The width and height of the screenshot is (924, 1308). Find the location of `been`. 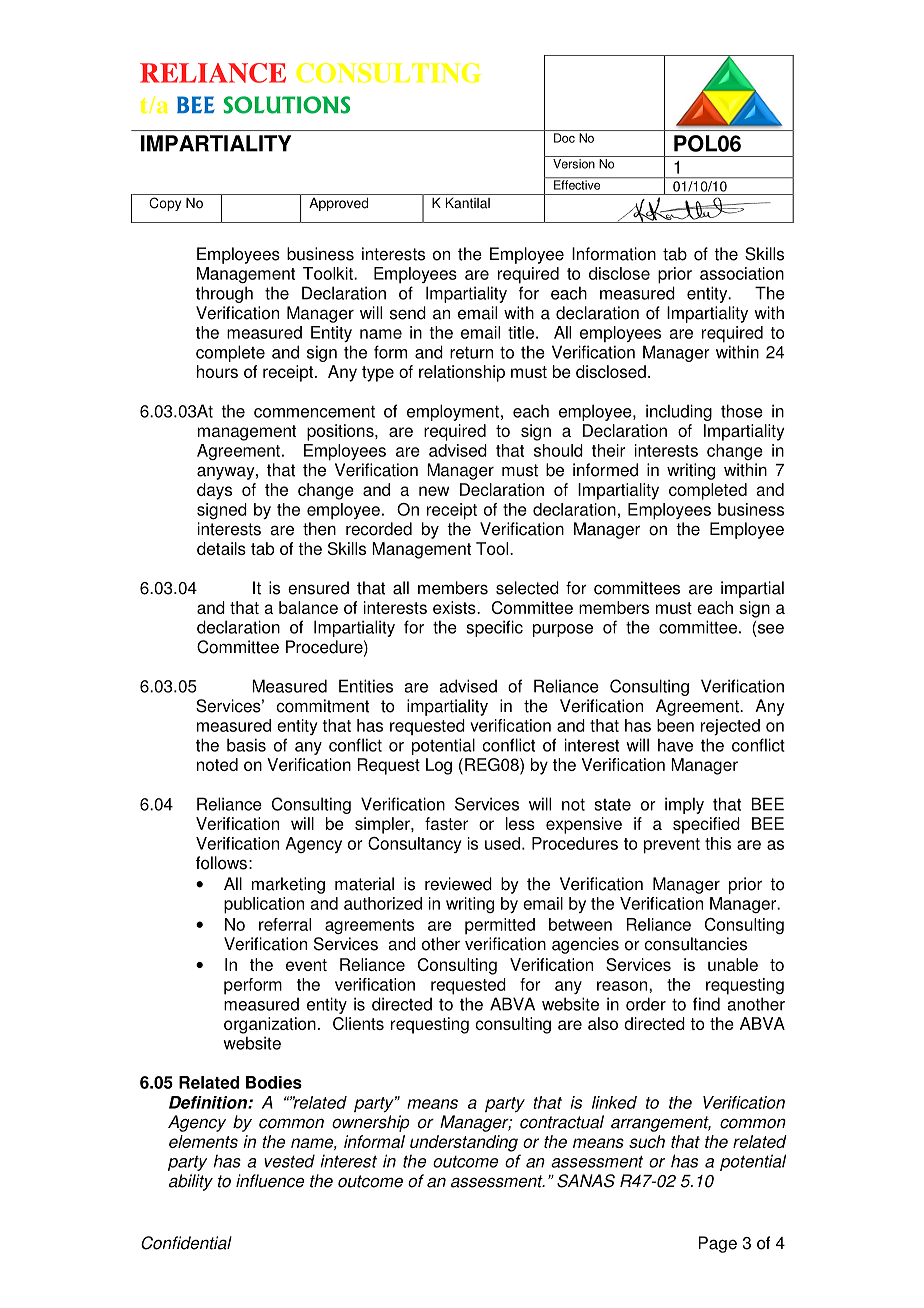

been is located at coordinates (675, 725).
